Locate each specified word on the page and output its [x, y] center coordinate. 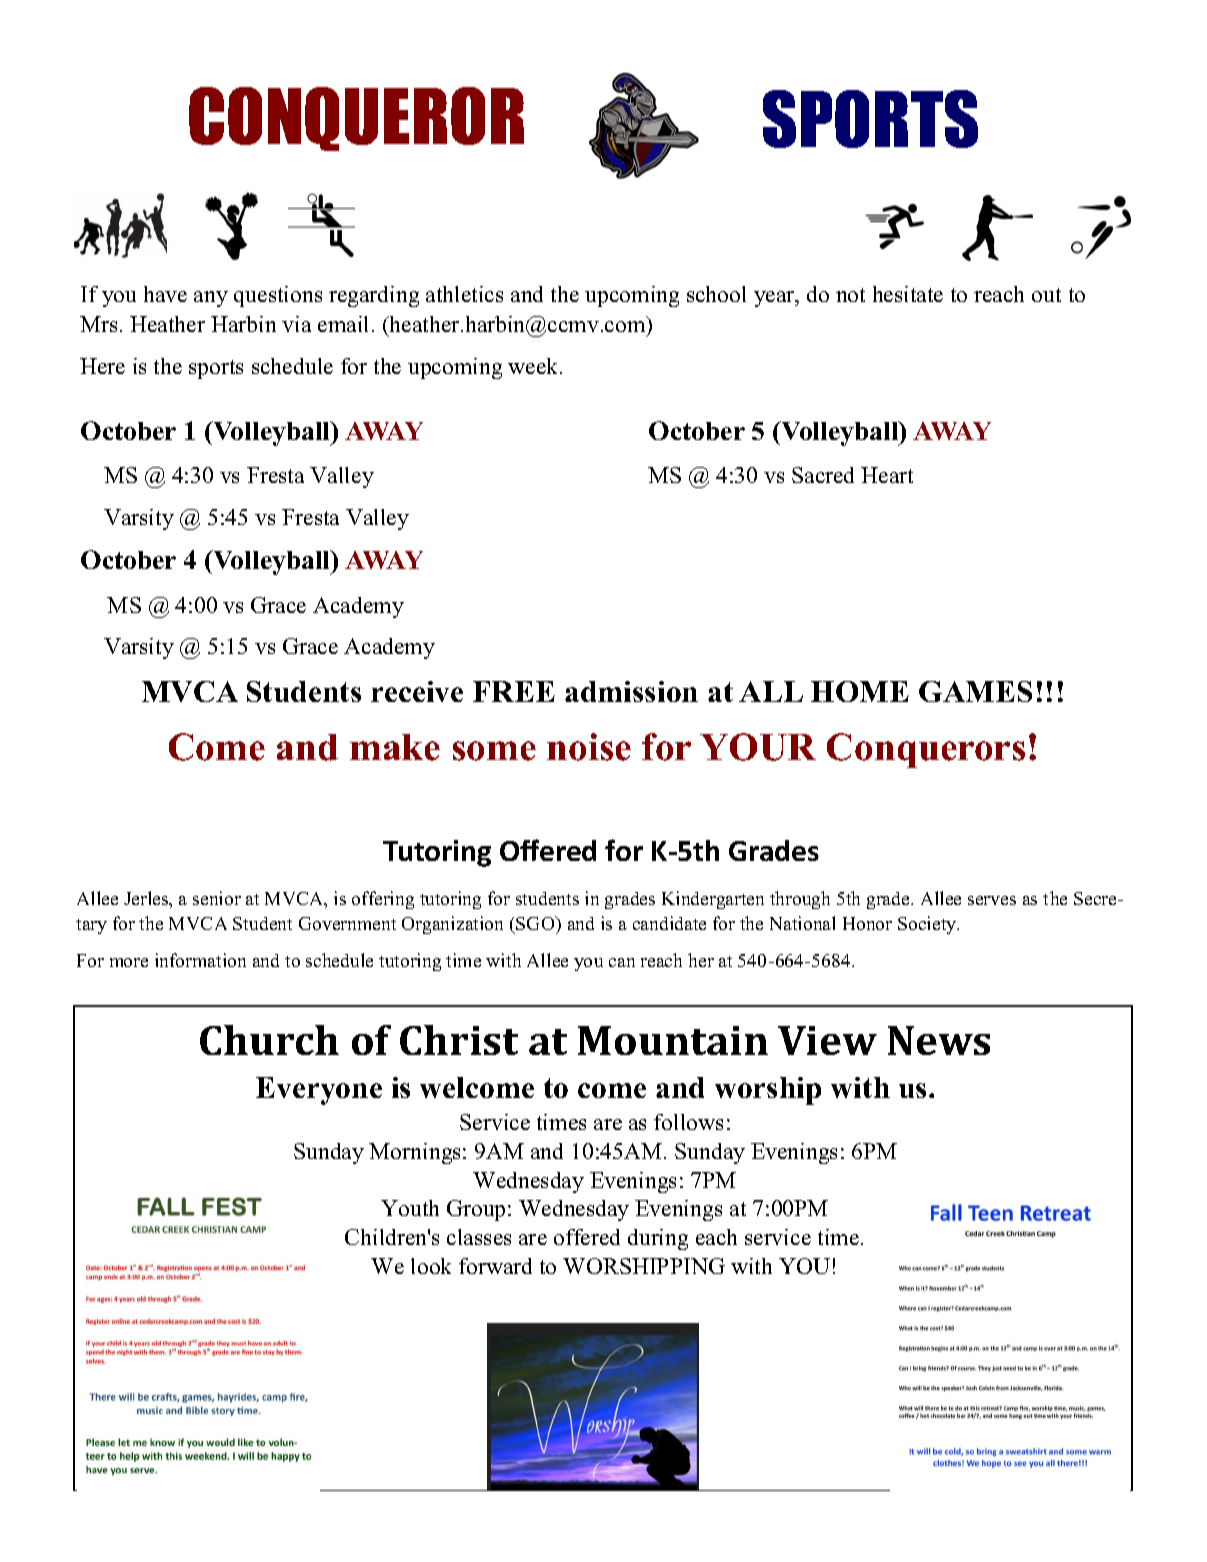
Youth [410, 1208]
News [939, 1040]
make [395, 747]
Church [269, 1040]
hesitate [908, 294]
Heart [887, 475]
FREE [514, 691]
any [211, 299]
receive [417, 691]
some [494, 751]
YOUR [758, 747]
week [534, 366]
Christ [459, 1040]
